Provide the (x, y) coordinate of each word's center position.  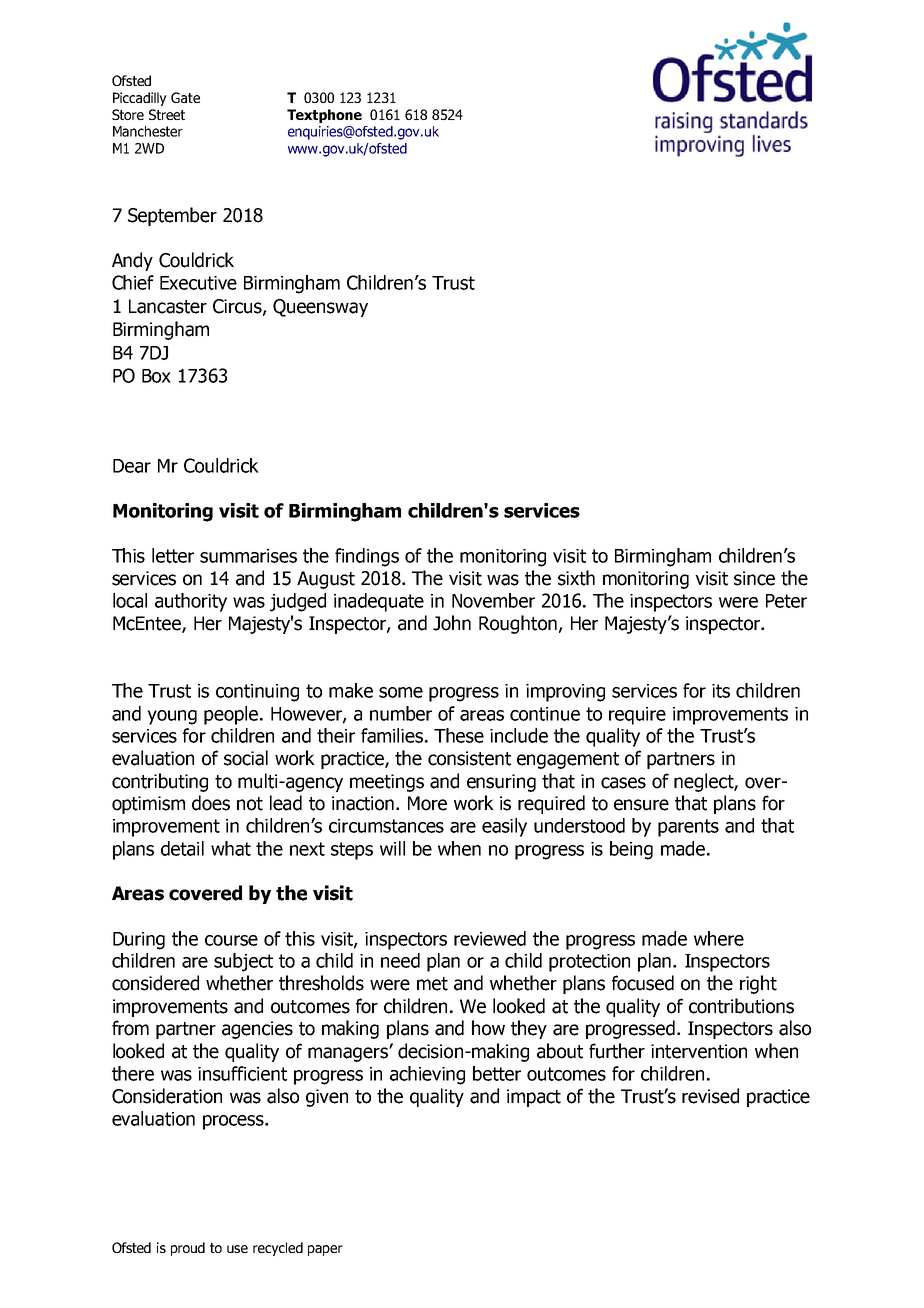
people (232, 715)
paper (325, 1250)
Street (167, 114)
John (452, 623)
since (754, 578)
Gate (185, 97)
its (721, 691)
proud (188, 1249)
